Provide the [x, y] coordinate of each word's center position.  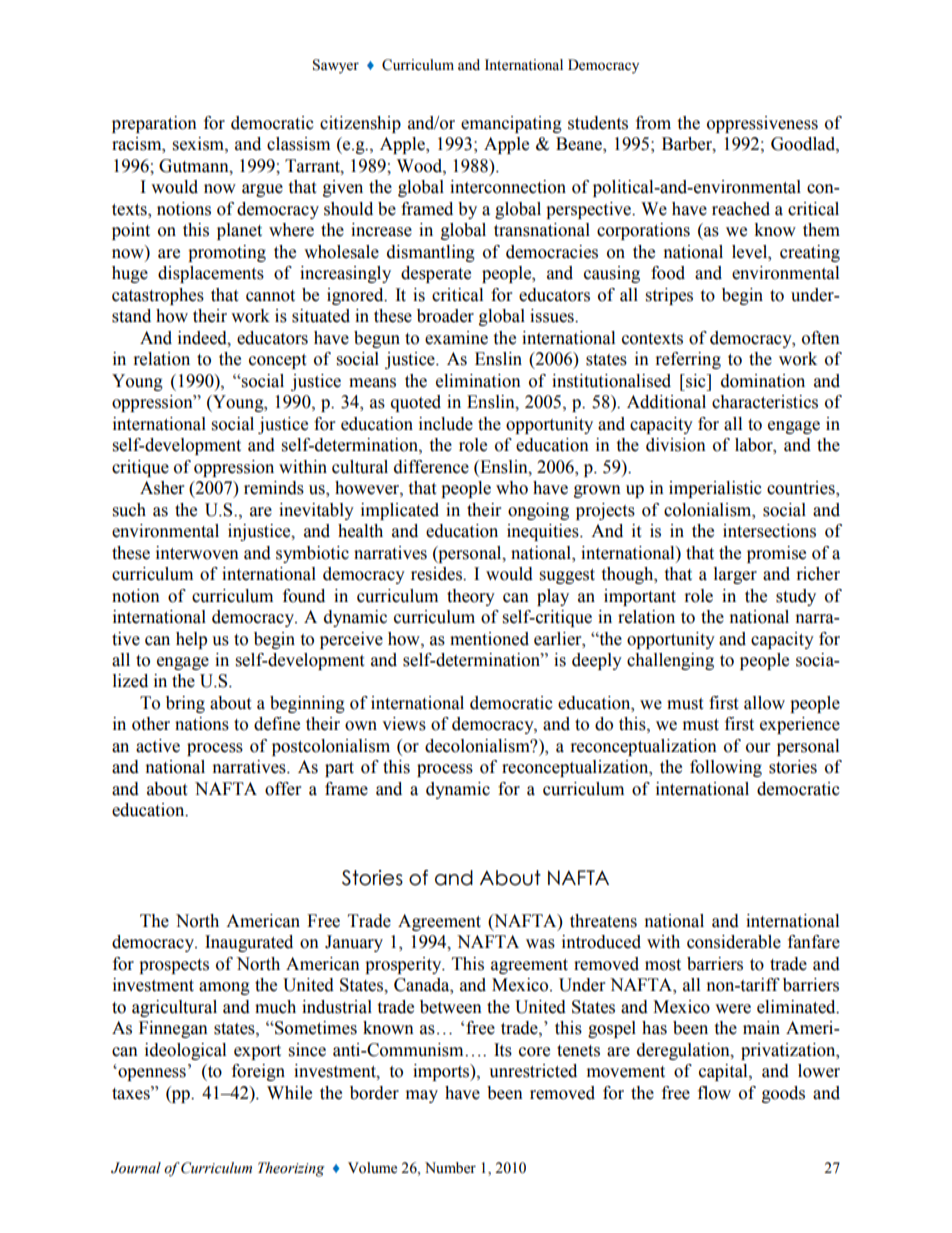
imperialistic [715, 489]
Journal [136, 1168]
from [653, 123]
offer [283, 789]
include [446, 424]
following [726, 768]
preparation [154, 124]
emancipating [511, 124]
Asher [162, 488]
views [404, 724]
